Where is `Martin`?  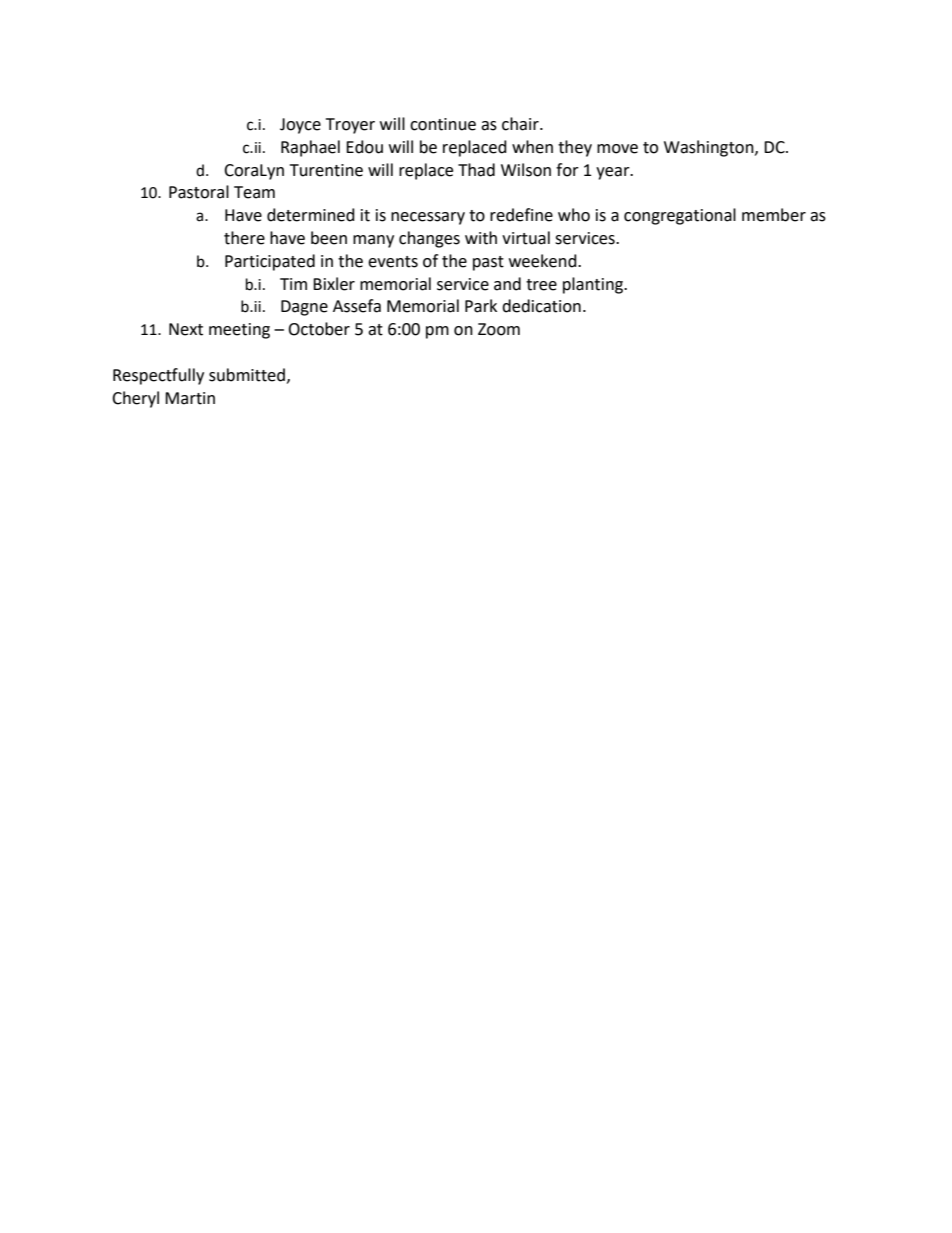
Martin is located at coordinates (190, 398).
